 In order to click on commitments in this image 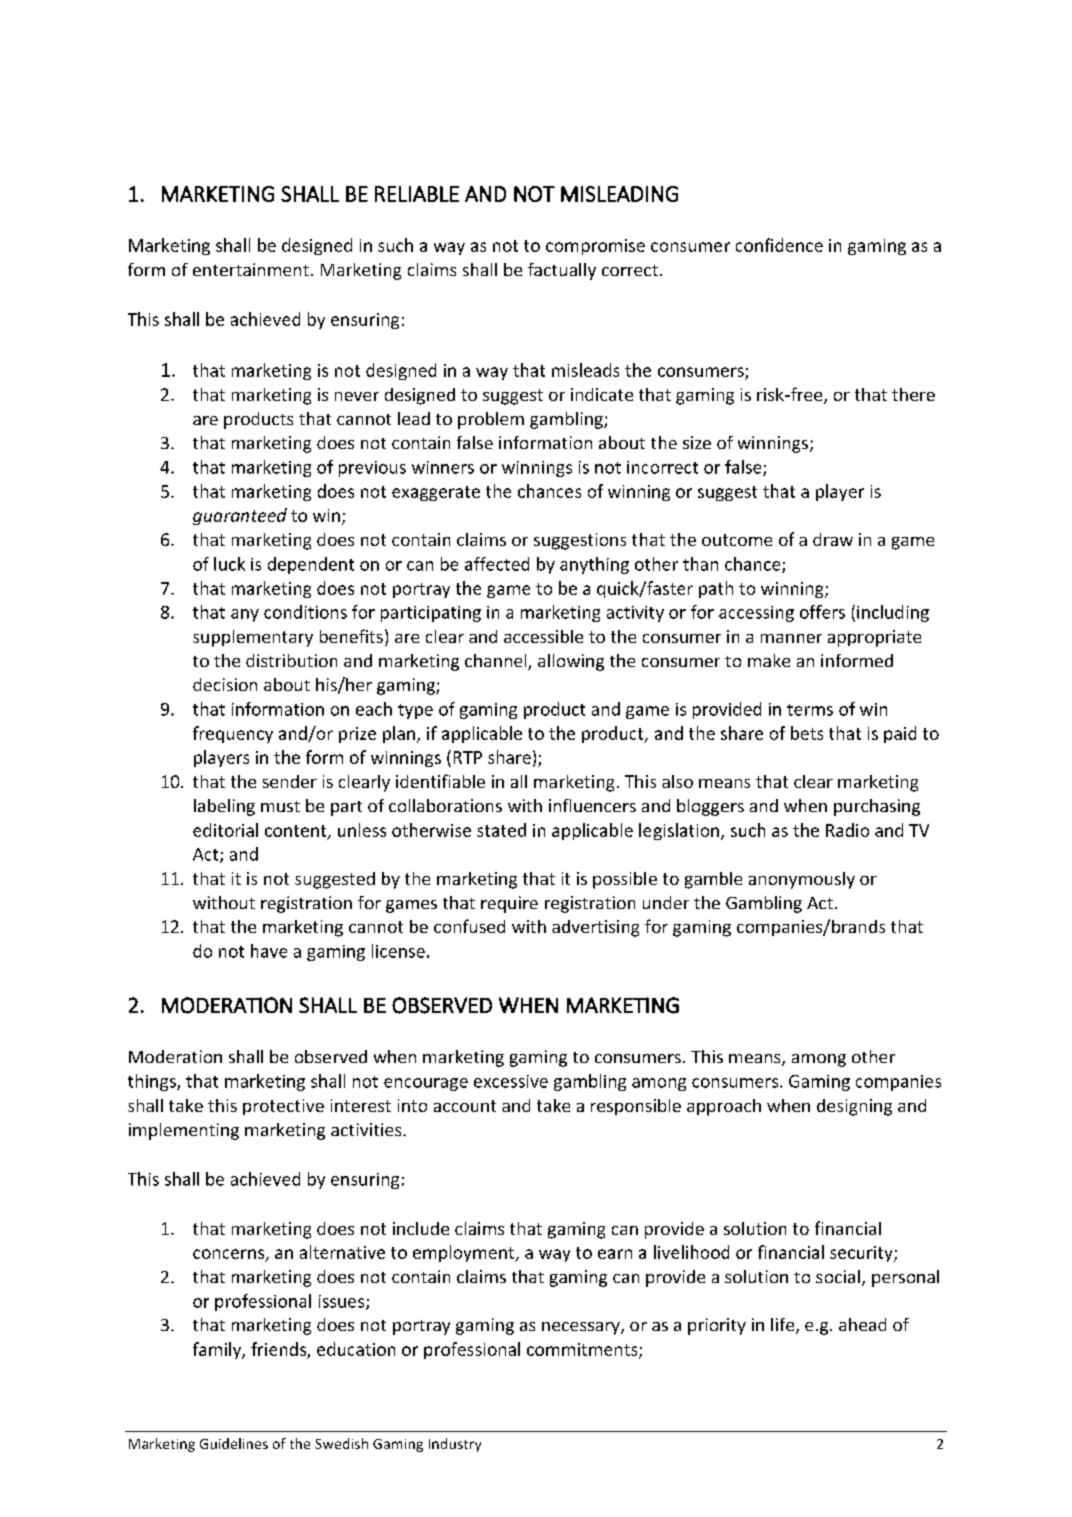, I will do `click(583, 1350)`.
